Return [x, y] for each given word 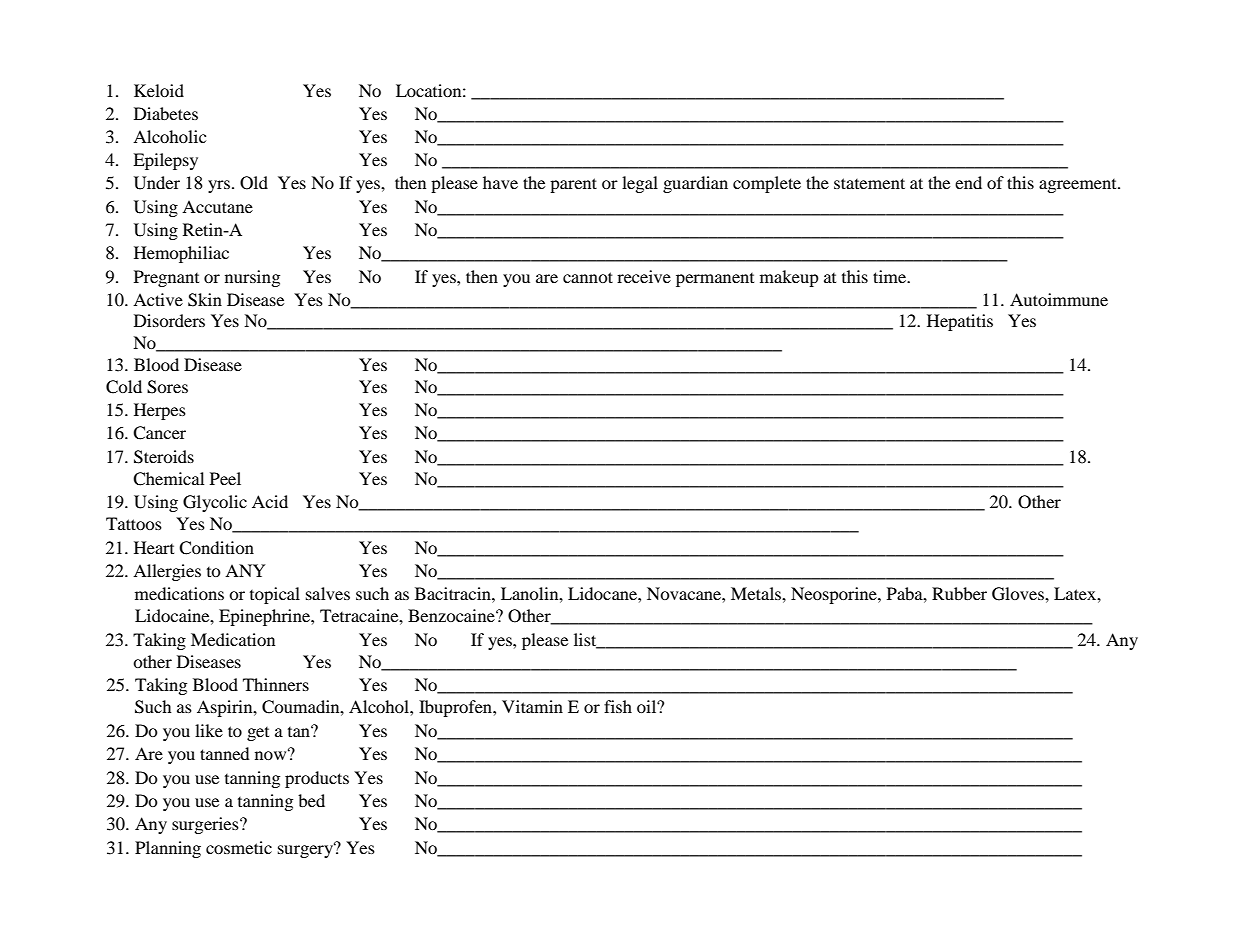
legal [640, 184]
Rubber [959, 593]
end [968, 182]
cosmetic [239, 847]
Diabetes [166, 113]
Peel [225, 478]
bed [311, 800]
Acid [270, 501]
